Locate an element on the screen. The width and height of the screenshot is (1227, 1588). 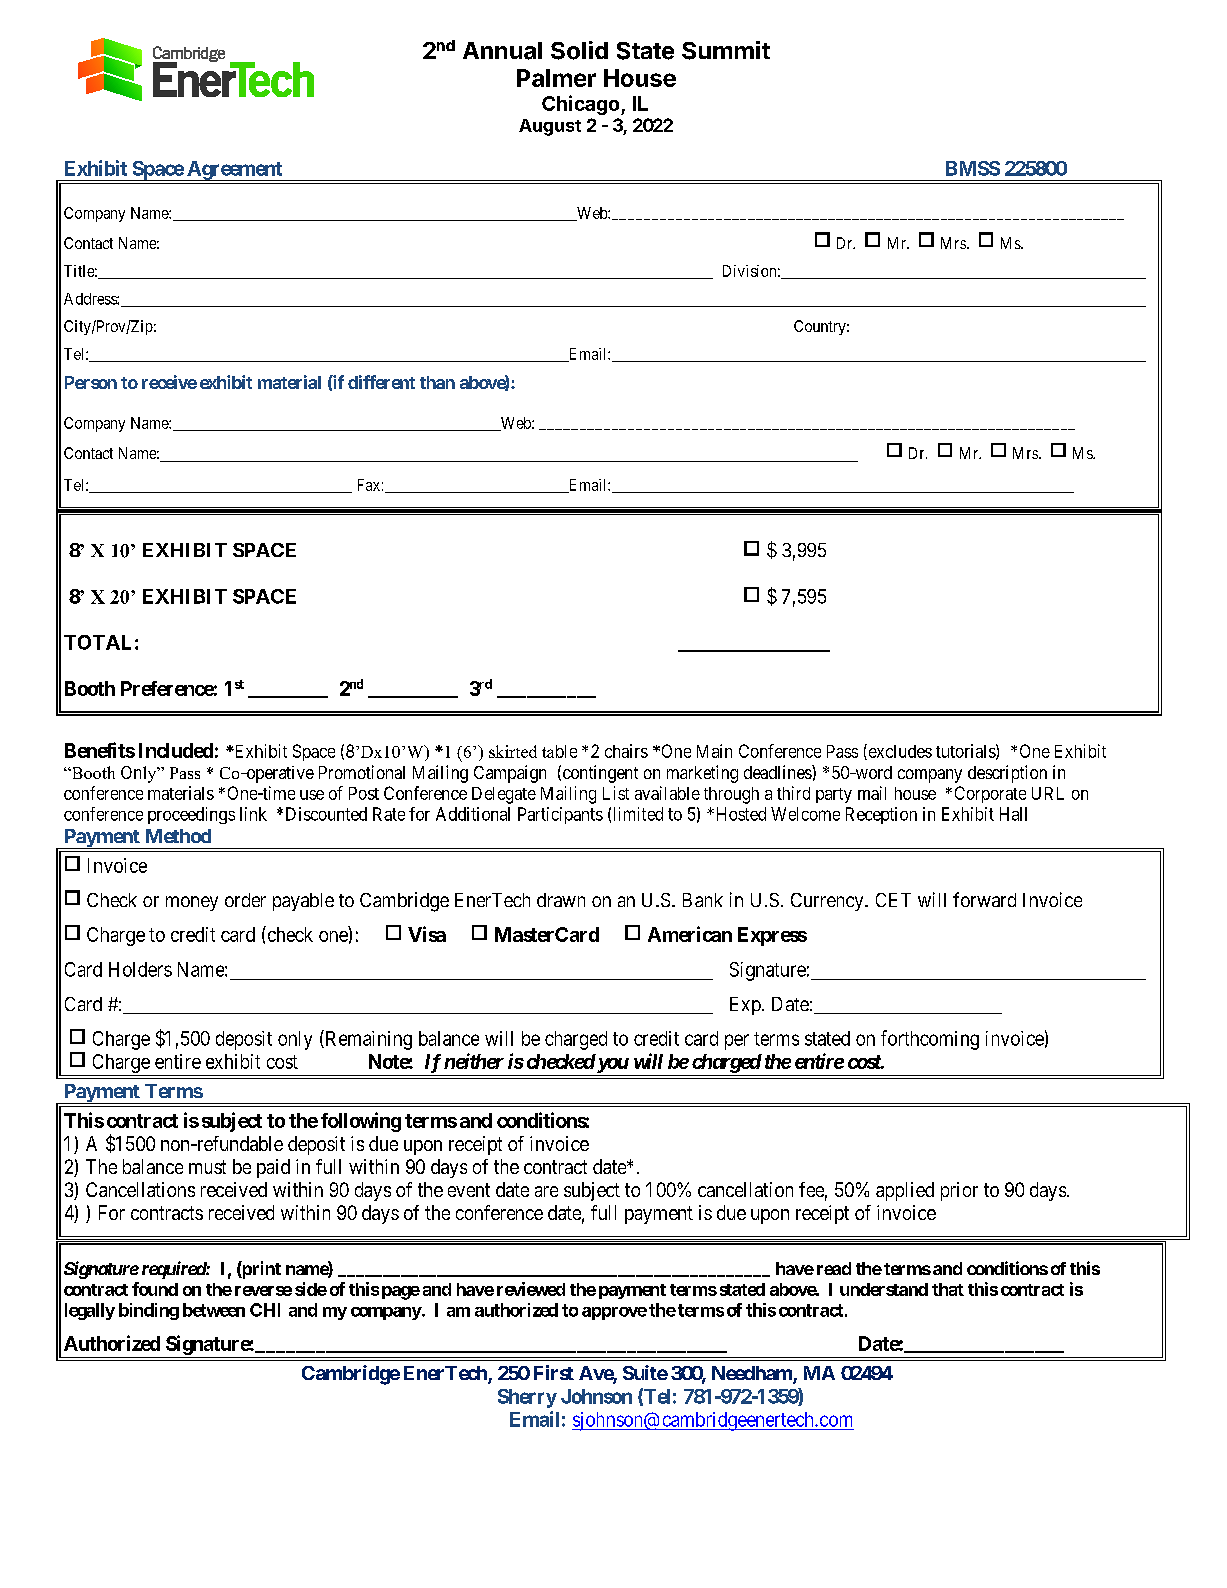
table is located at coordinates (559, 751).
